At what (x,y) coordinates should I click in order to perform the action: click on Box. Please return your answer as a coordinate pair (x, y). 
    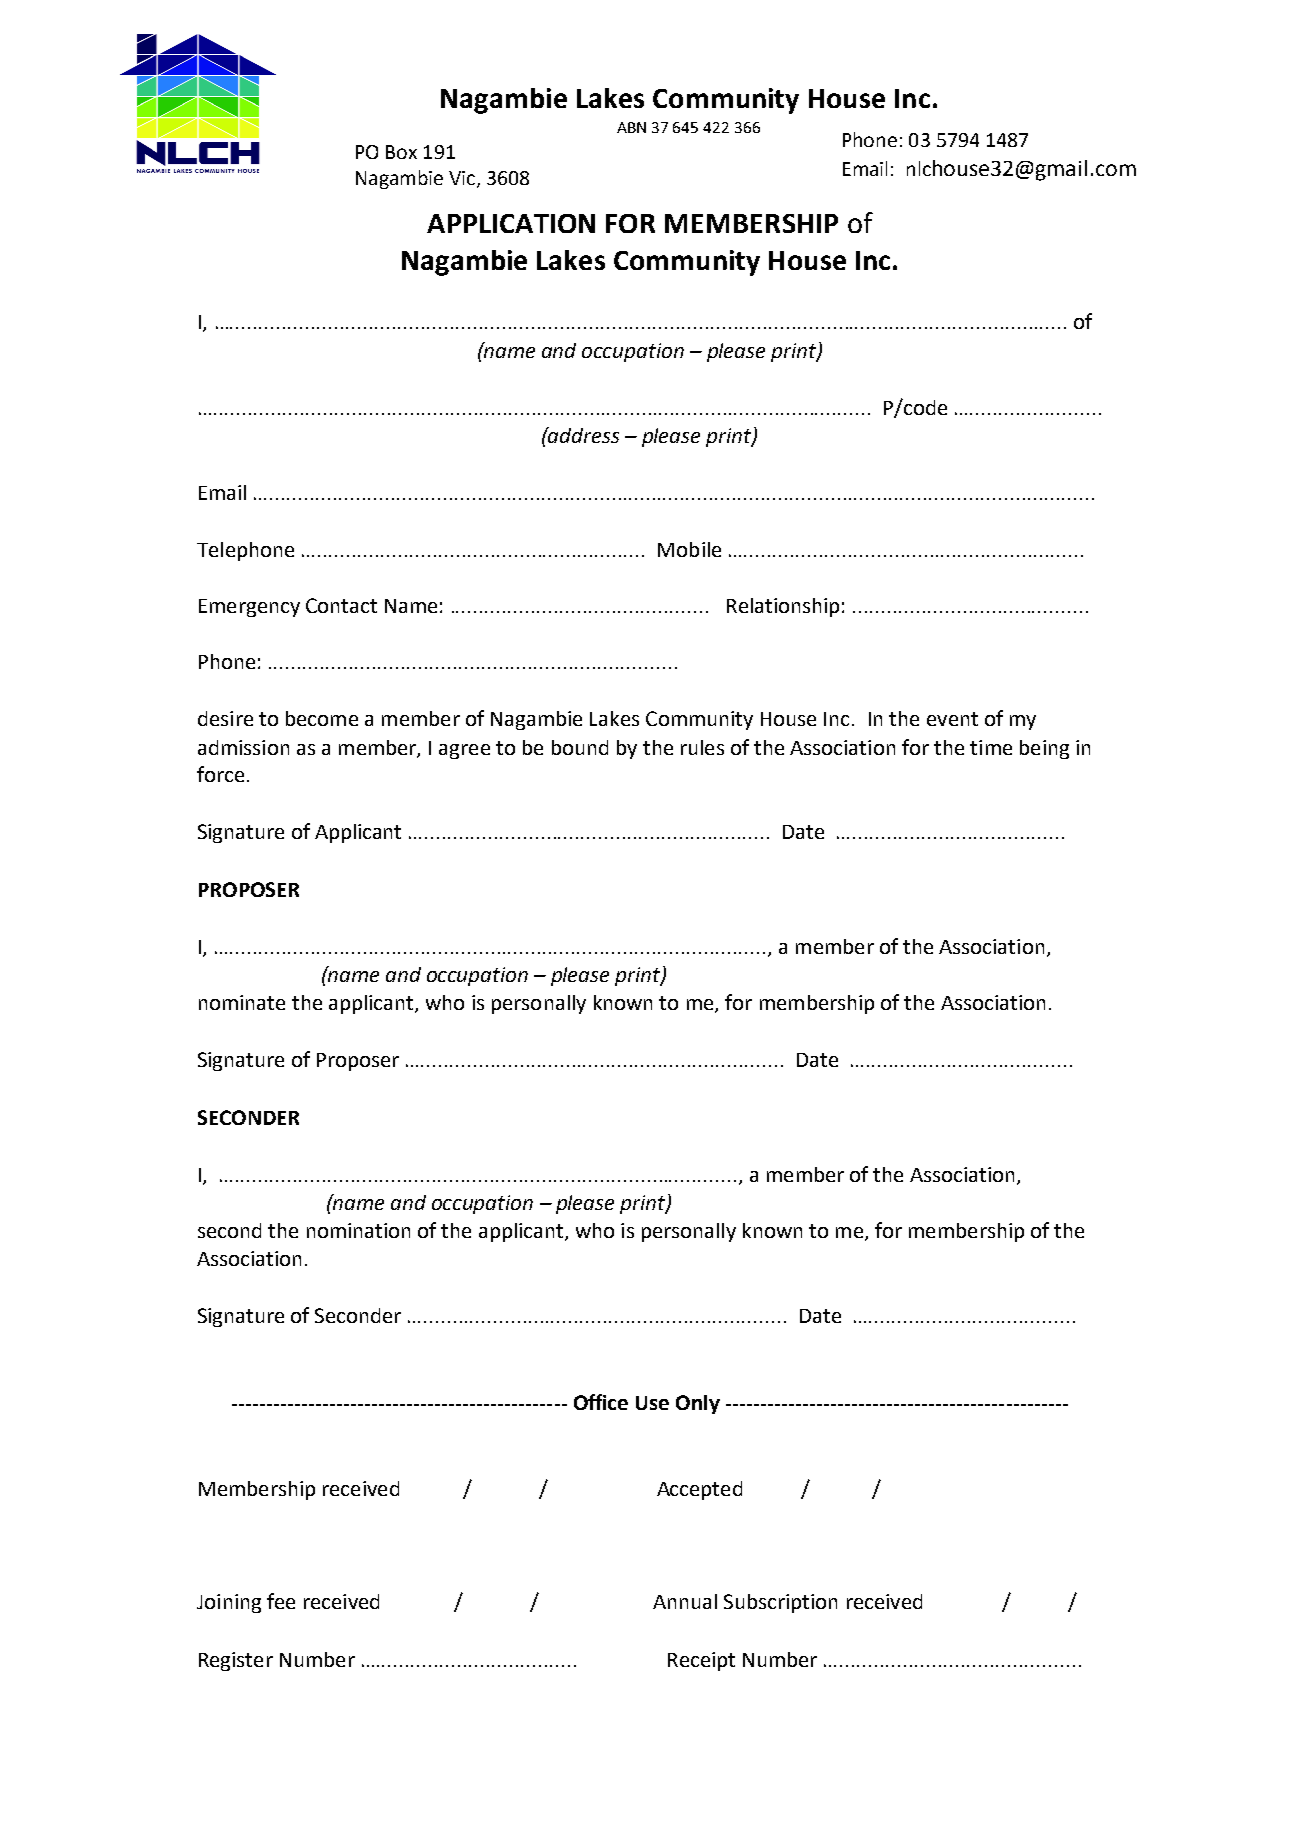
    Looking at the image, I should click on (401, 152).
